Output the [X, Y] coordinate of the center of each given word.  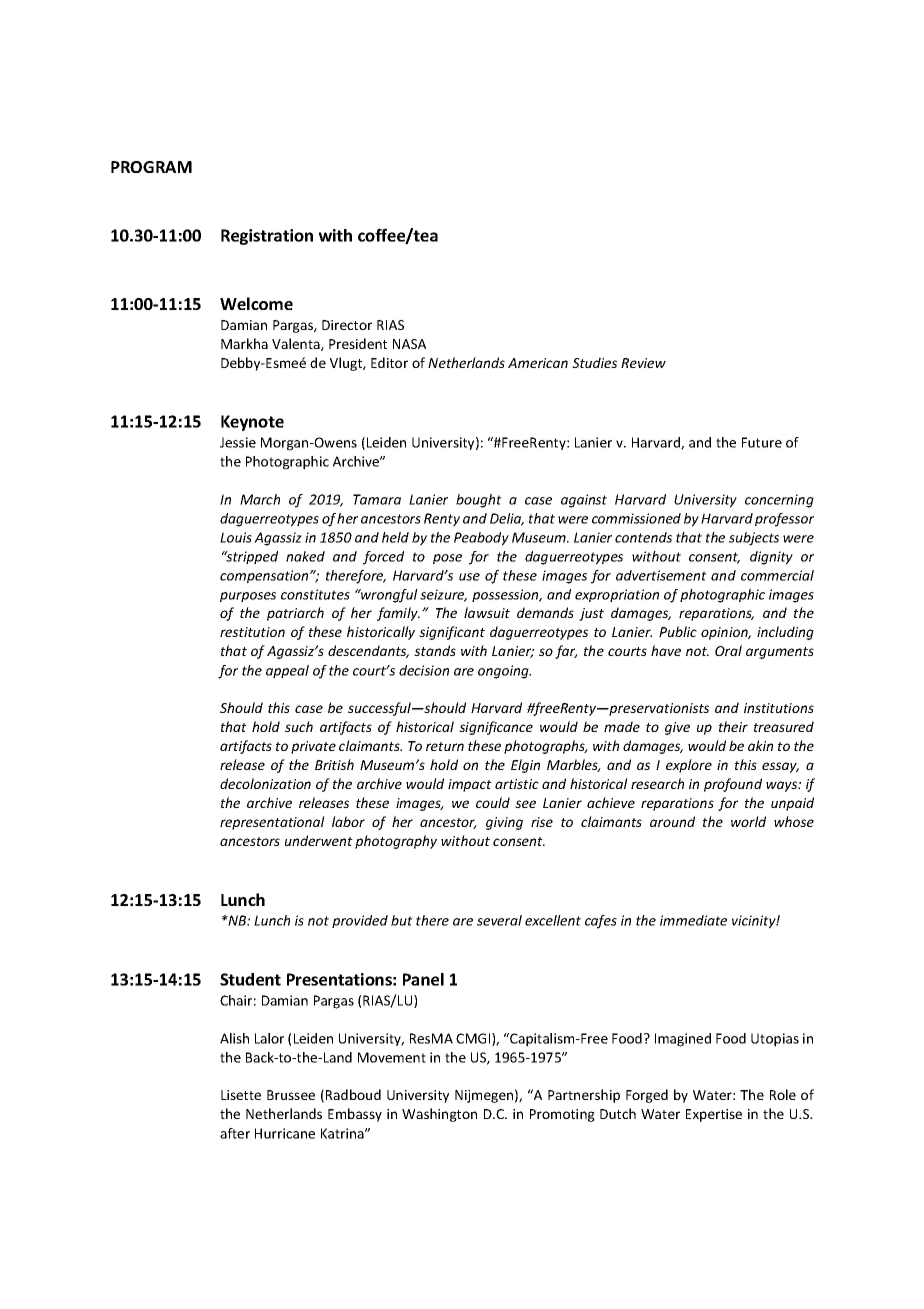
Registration [267, 237]
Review [643, 363]
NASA [409, 344]
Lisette [241, 1095]
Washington [439, 1115]
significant [452, 633]
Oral [728, 650]
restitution [252, 632]
